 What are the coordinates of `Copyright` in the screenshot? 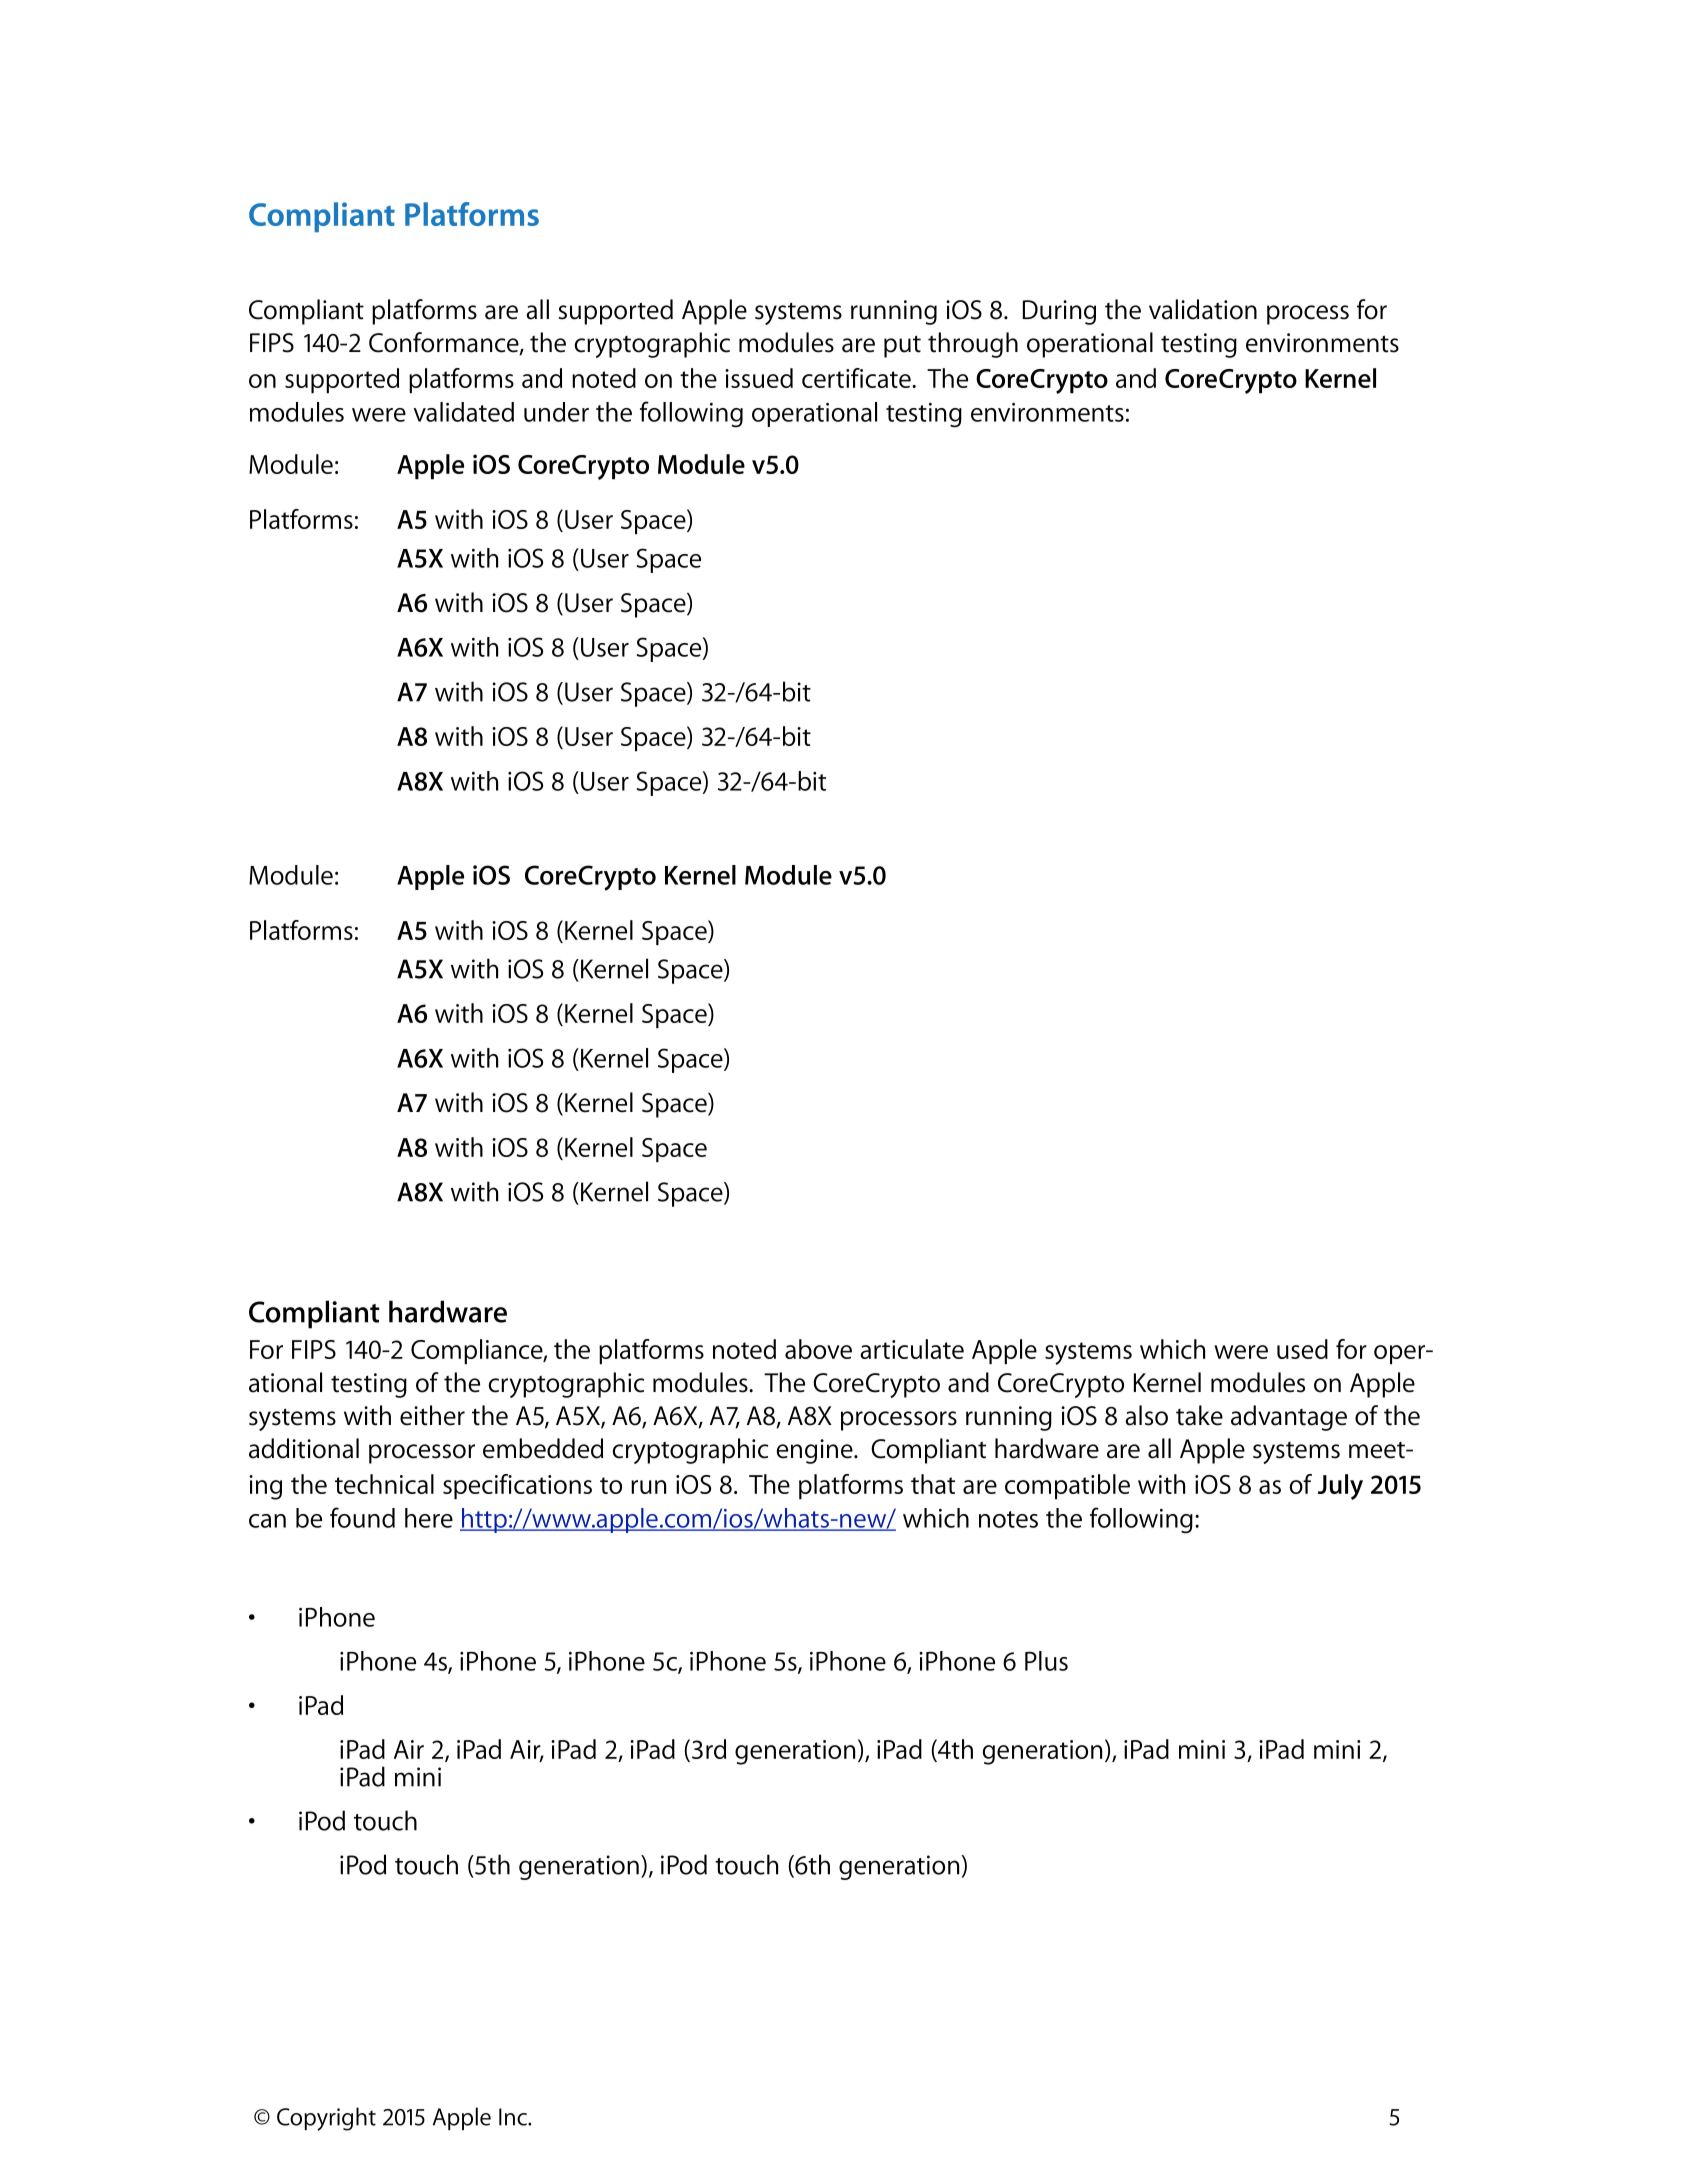 It's located at (326, 2119).
